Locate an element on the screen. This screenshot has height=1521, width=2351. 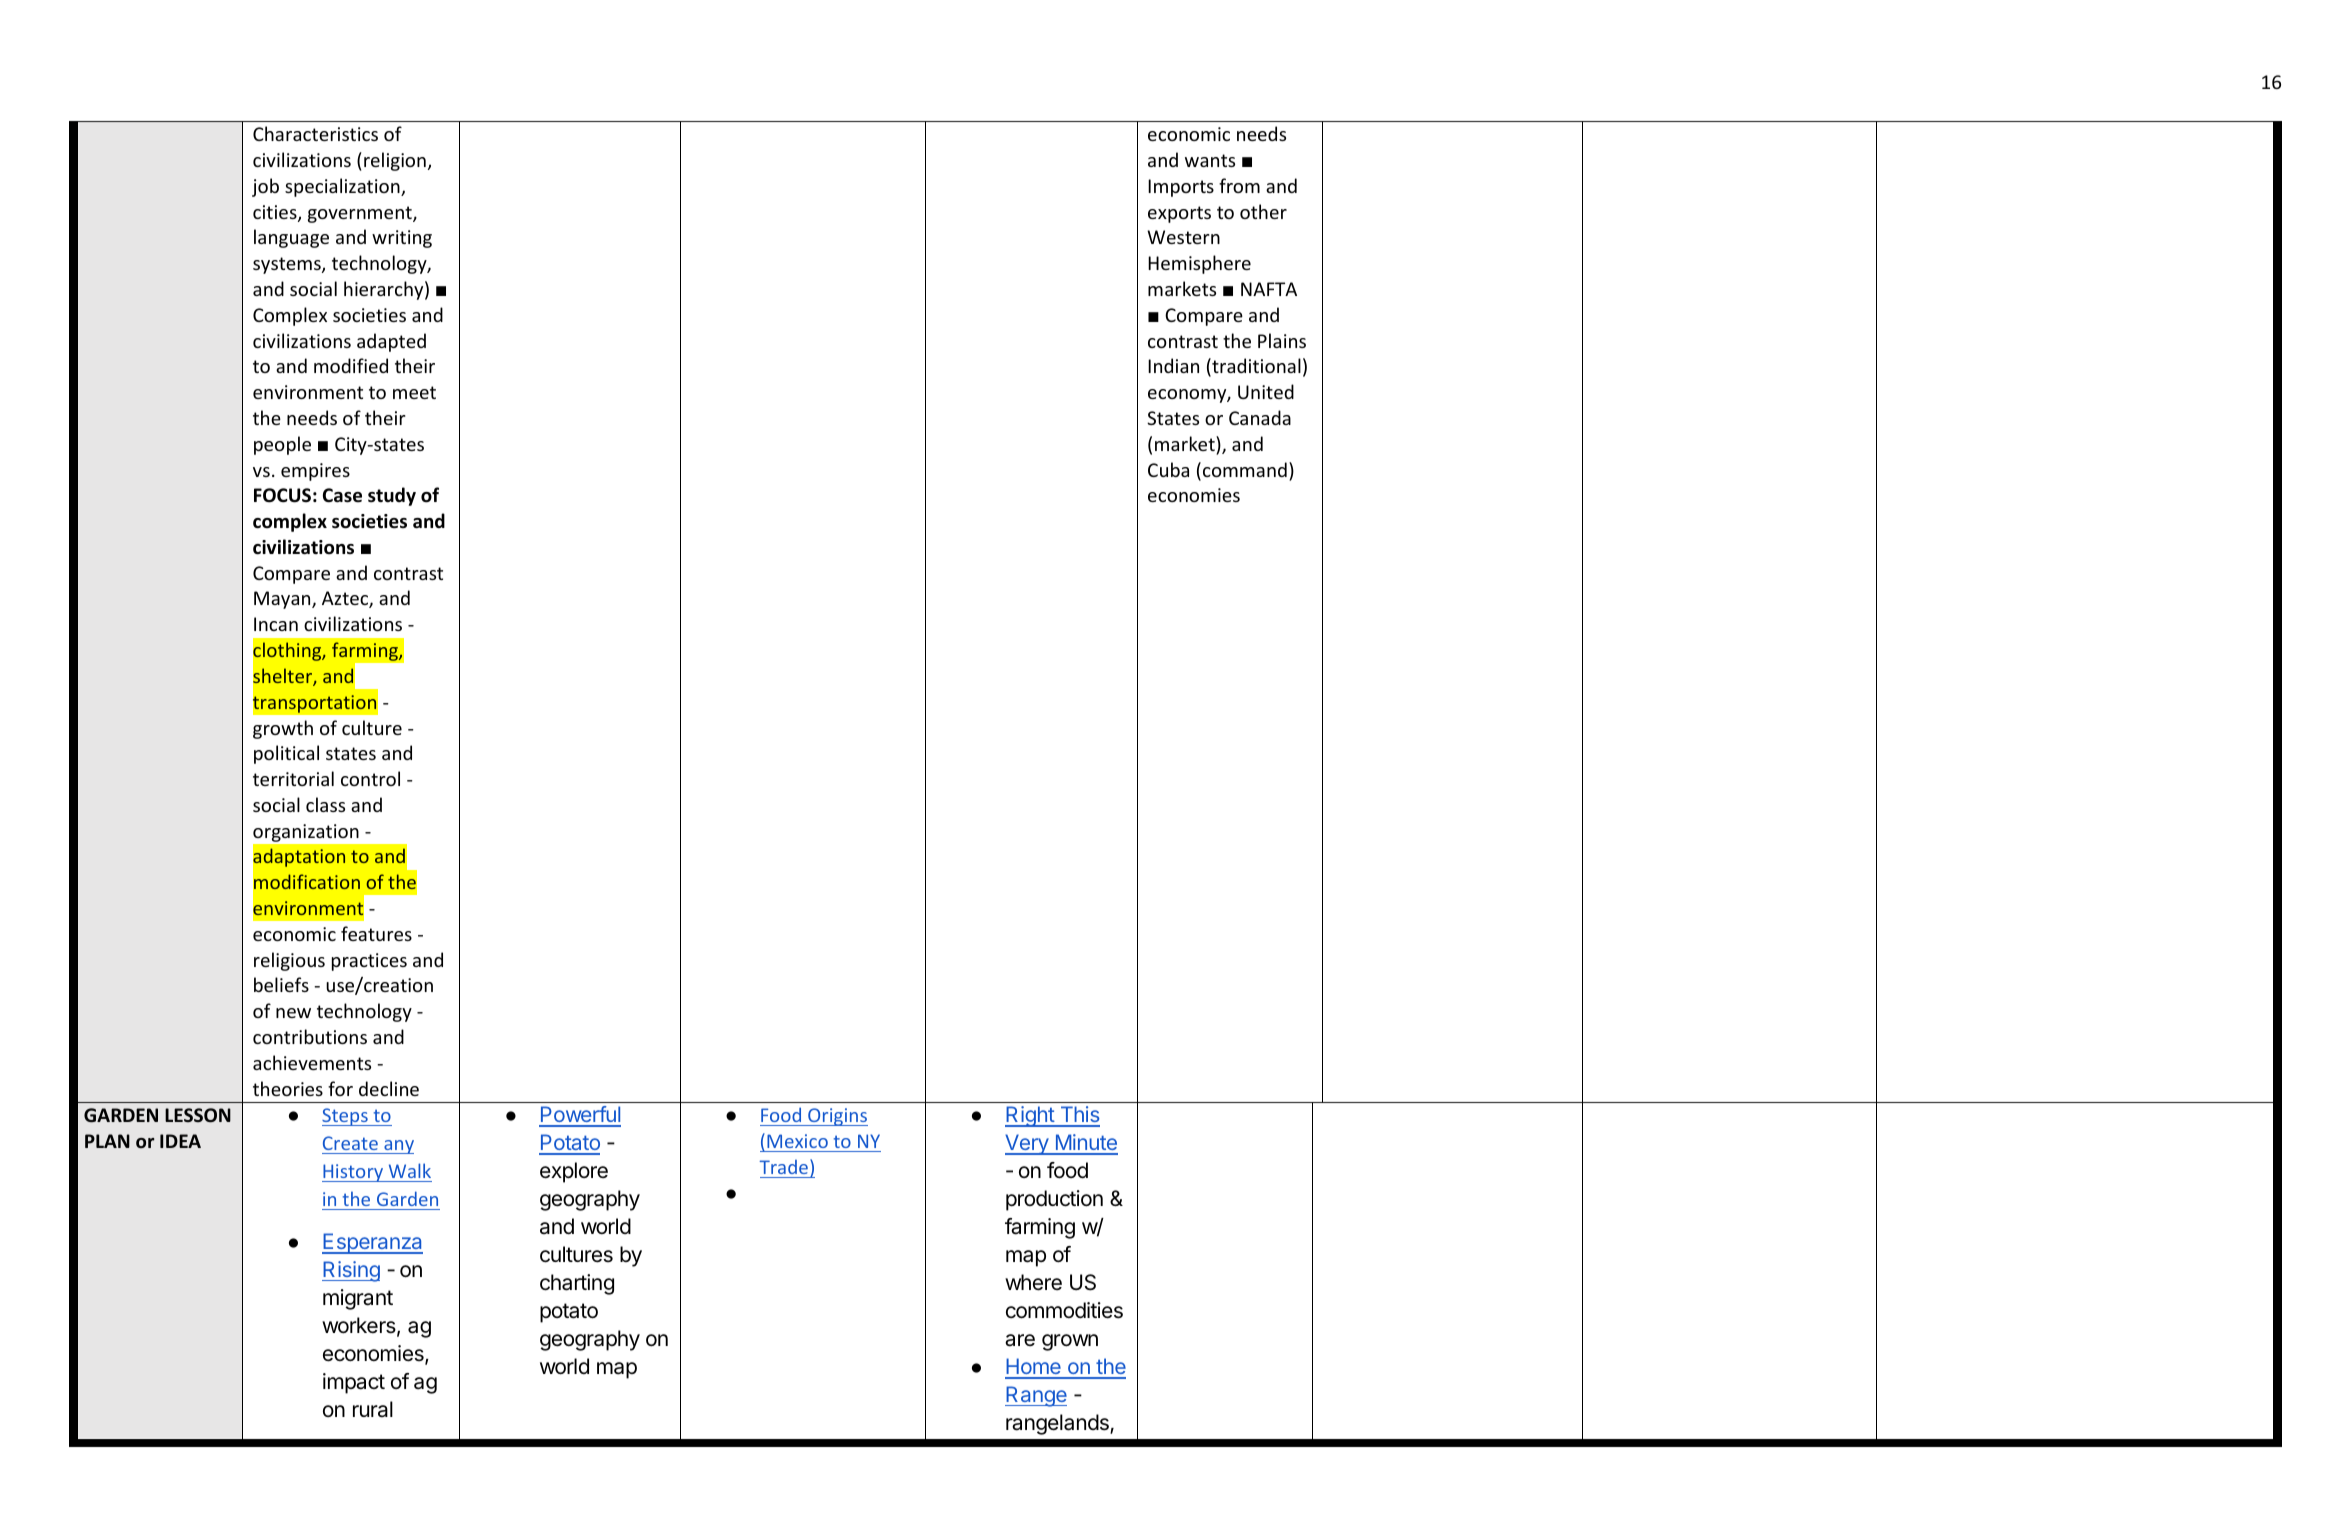
Cuba is located at coordinates (1168, 469).
